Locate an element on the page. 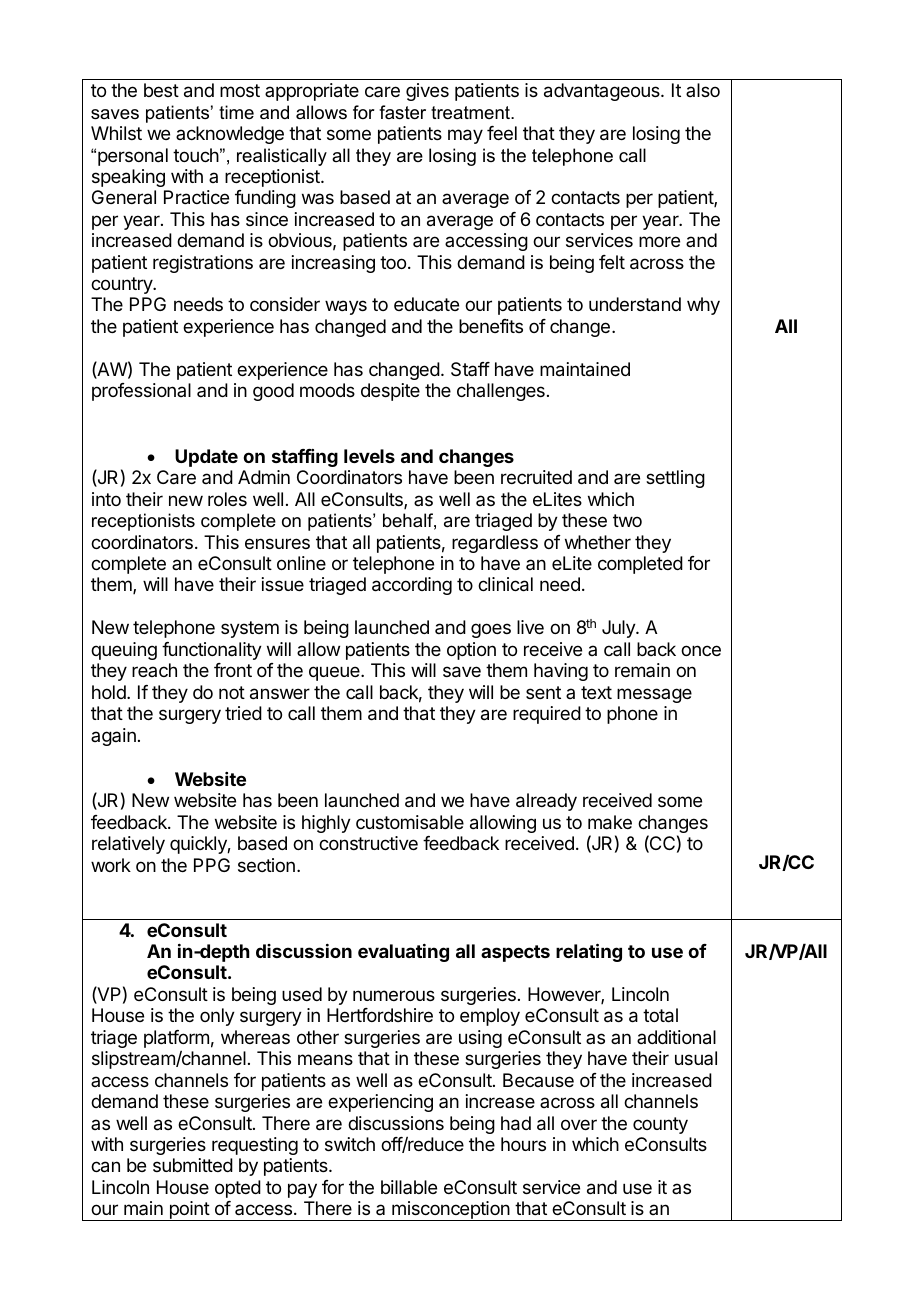 This page has width=924, height=1308. option is located at coordinates (471, 651).
